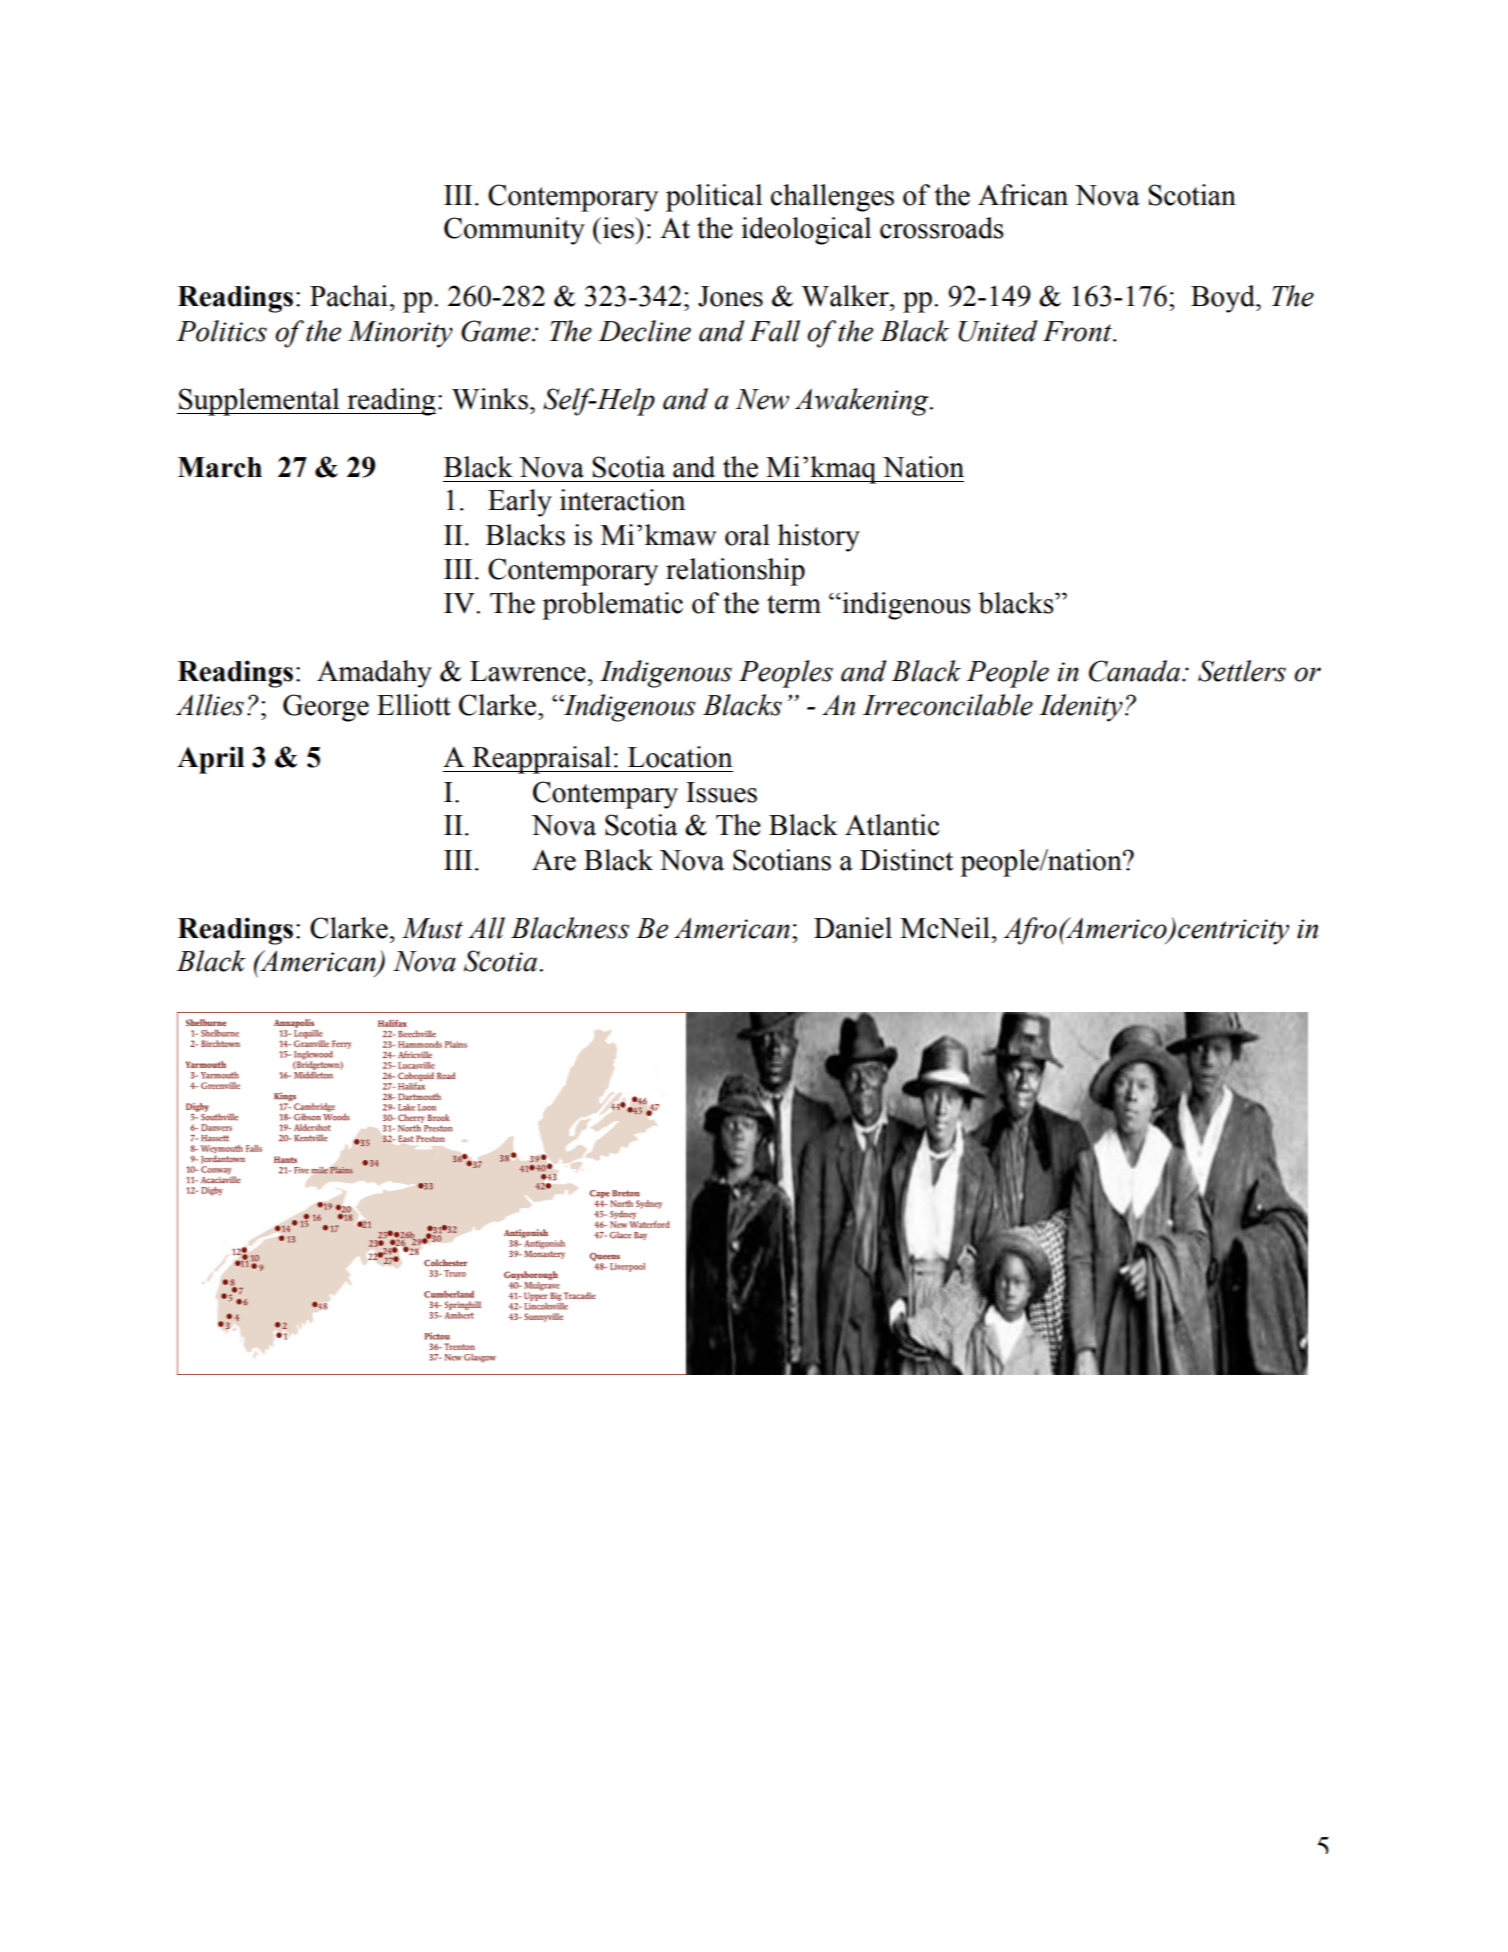 The width and height of the screenshot is (1508, 1952). What do you see at coordinates (326, 708) in the screenshot?
I see `George` at bounding box center [326, 708].
